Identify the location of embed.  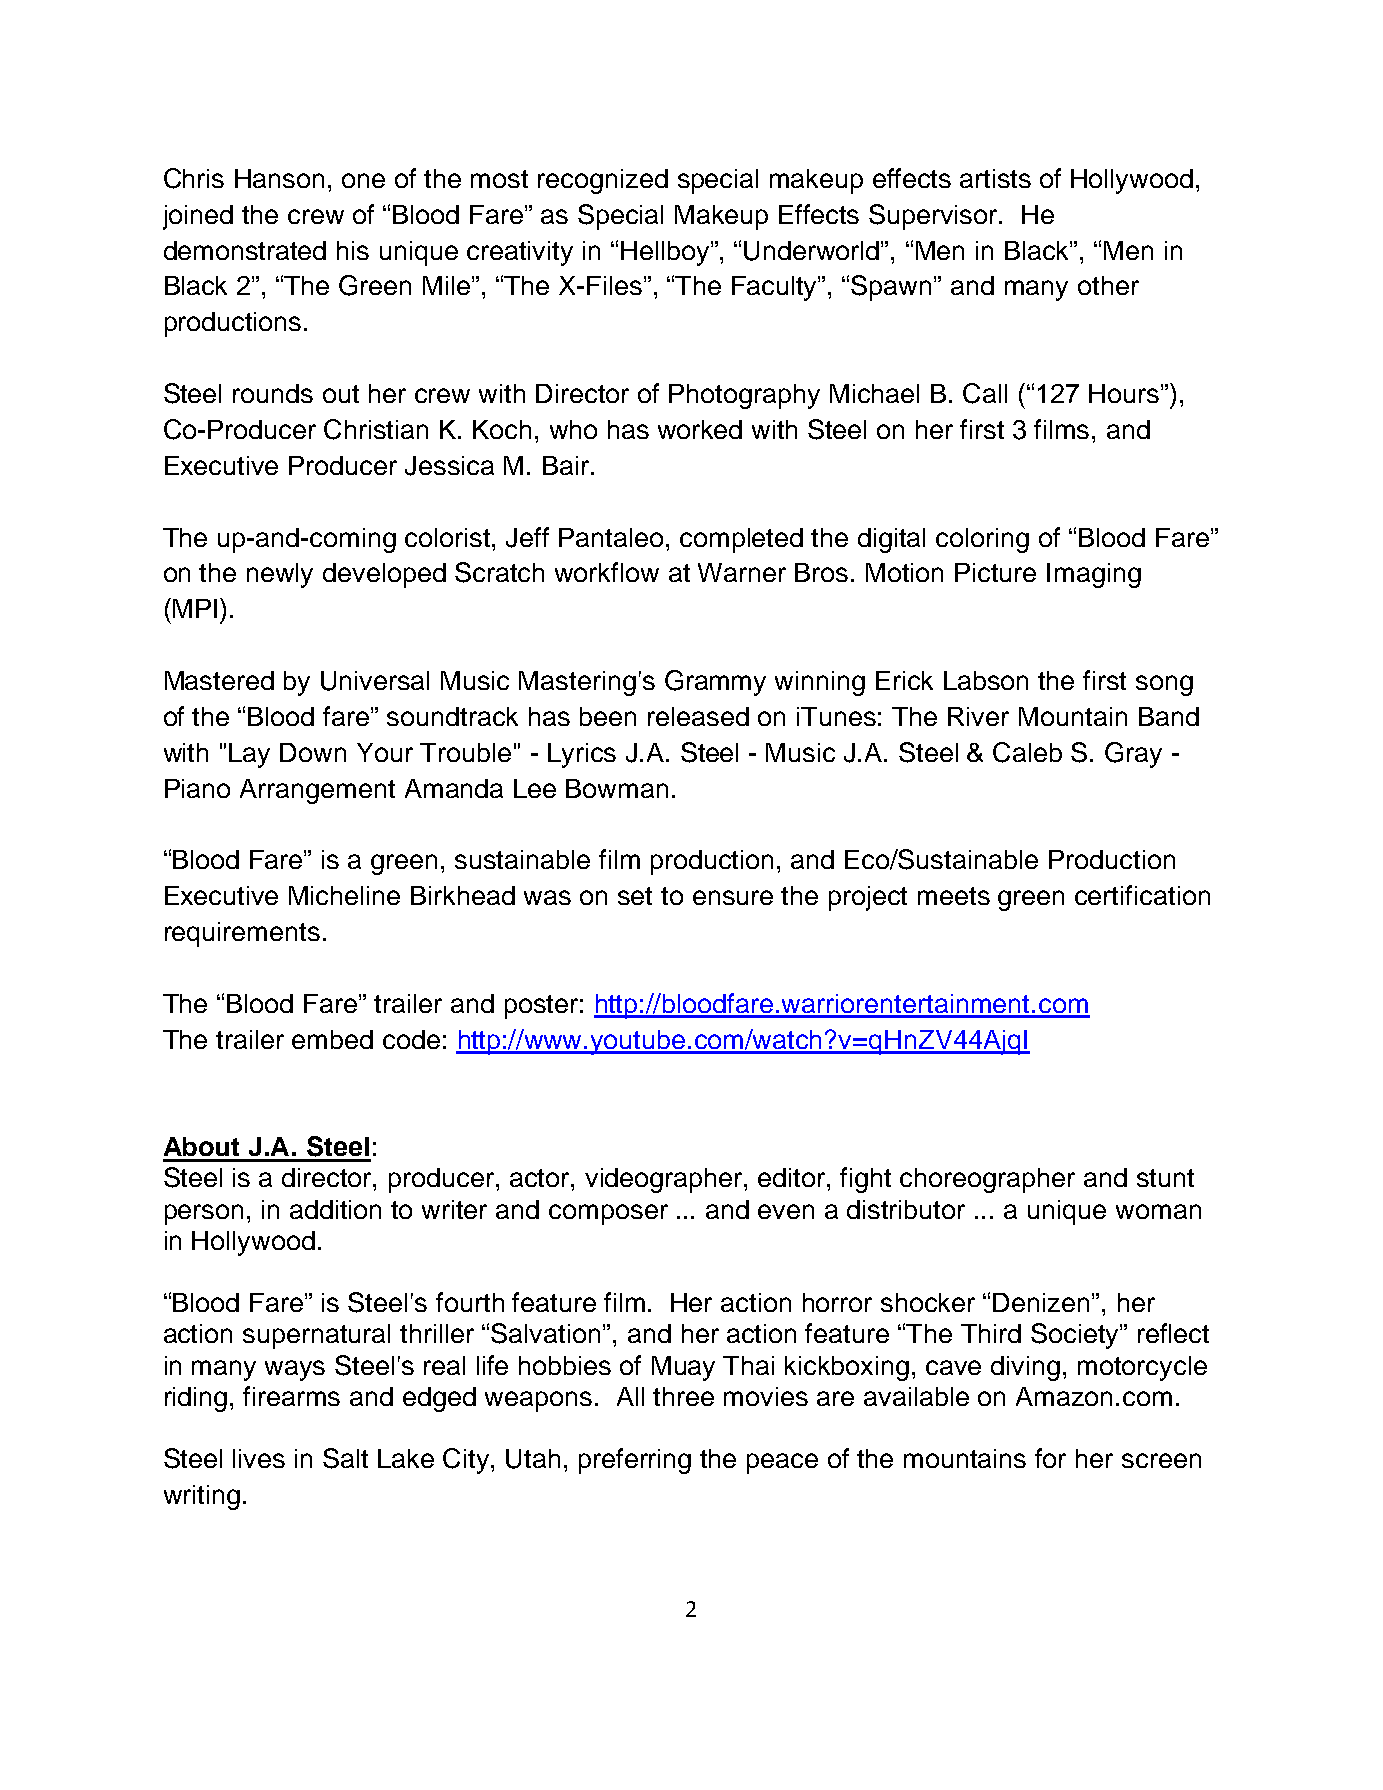
(332, 1039).
